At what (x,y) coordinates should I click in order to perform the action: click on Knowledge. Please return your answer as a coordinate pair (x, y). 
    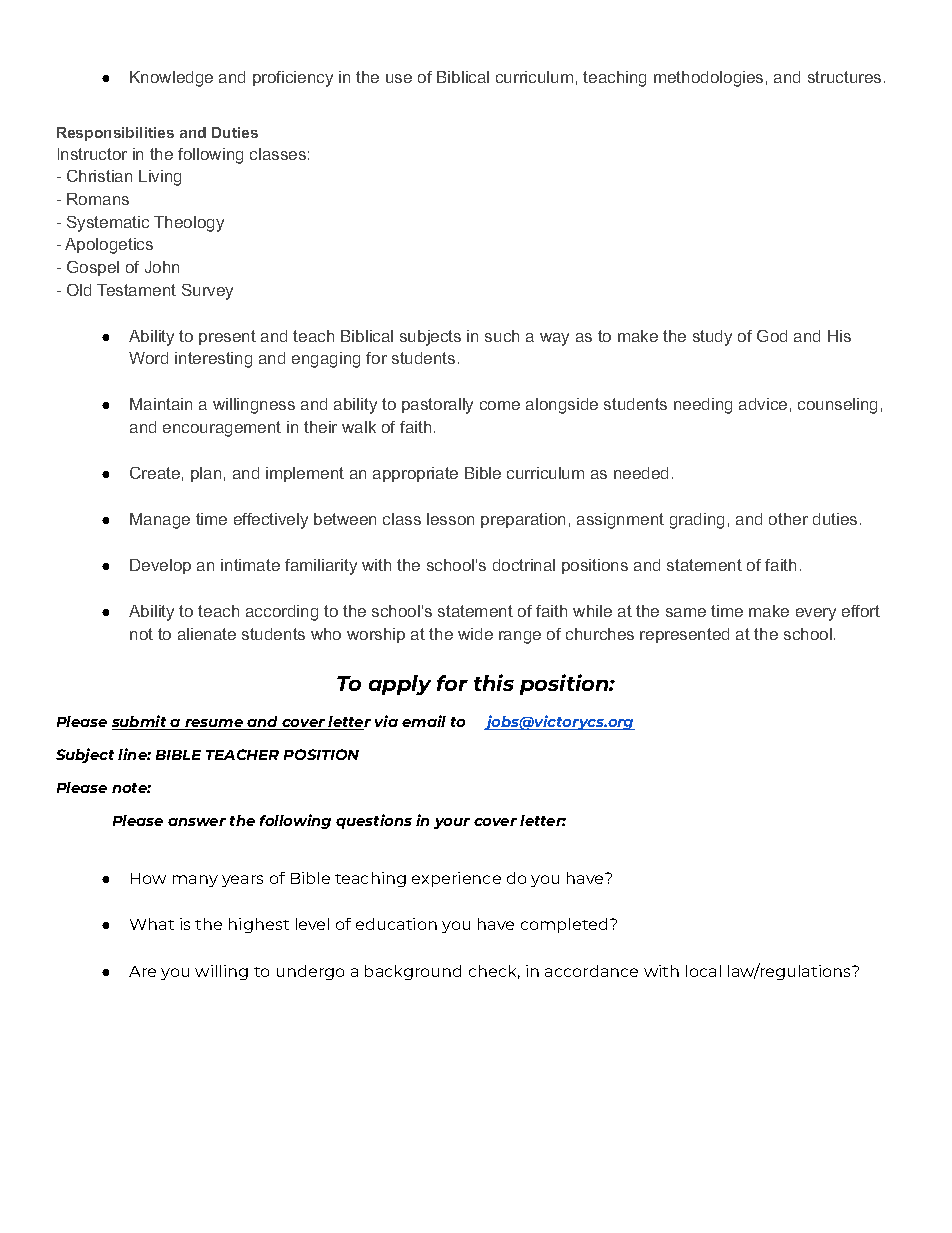
    Looking at the image, I should click on (171, 79).
